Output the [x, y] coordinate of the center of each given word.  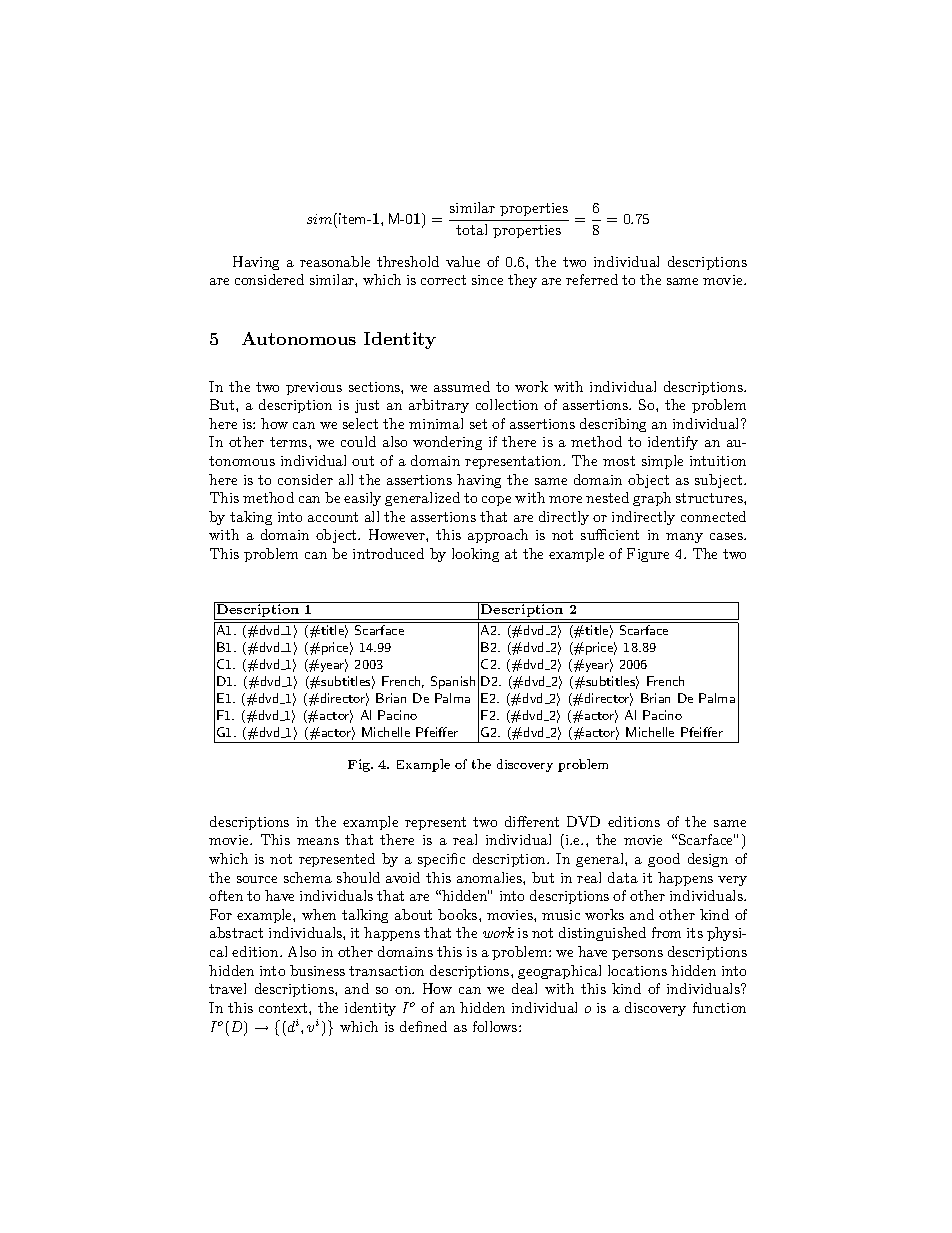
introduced [388, 553]
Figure [648, 555]
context [284, 1008]
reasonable [335, 261]
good [664, 860]
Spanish [453, 682]
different [532, 821]
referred [592, 279]
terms [290, 442]
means [318, 841]
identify [673, 443]
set [478, 424]
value [463, 261]
